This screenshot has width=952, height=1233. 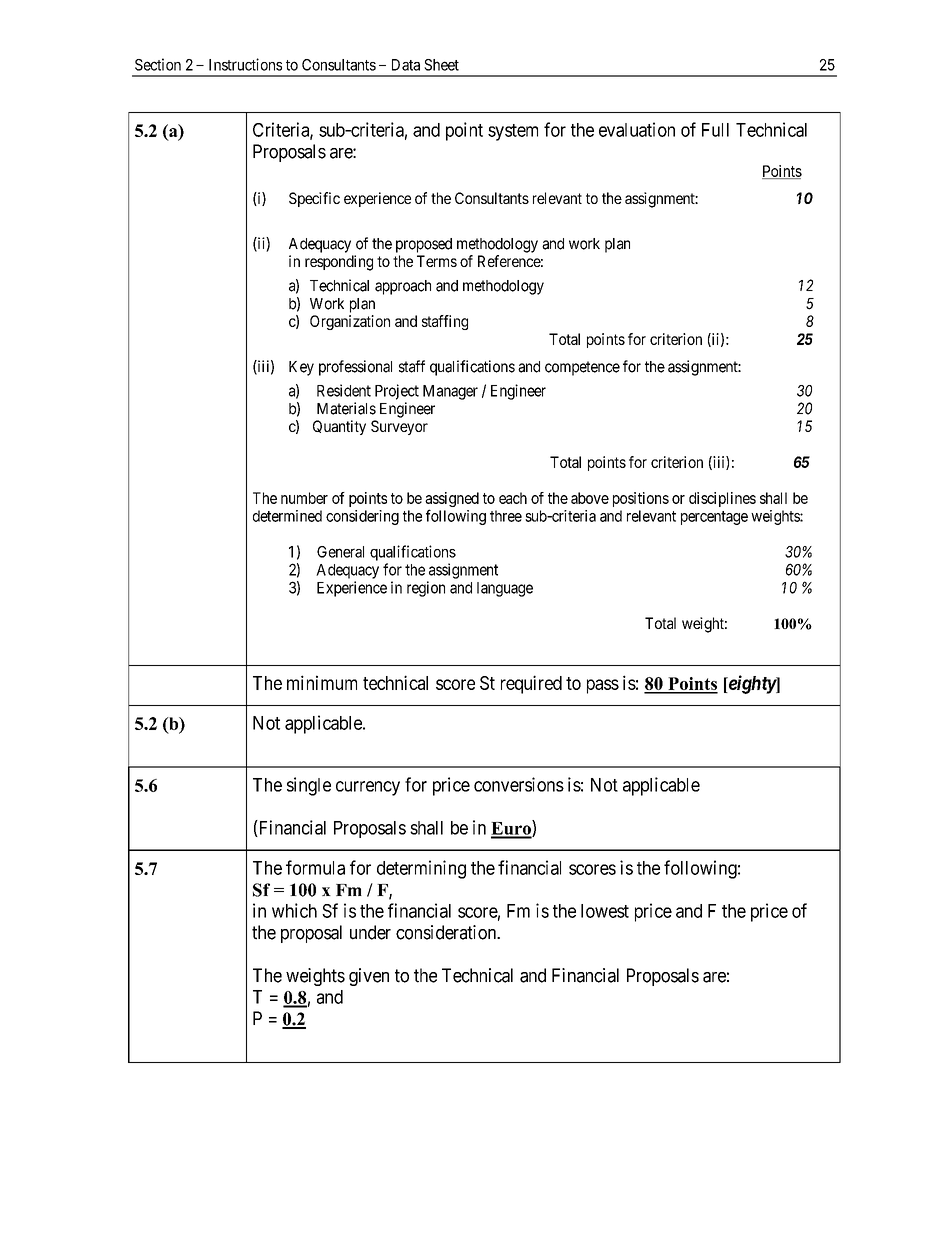 I want to click on assigned, so click(x=452, y=501).
